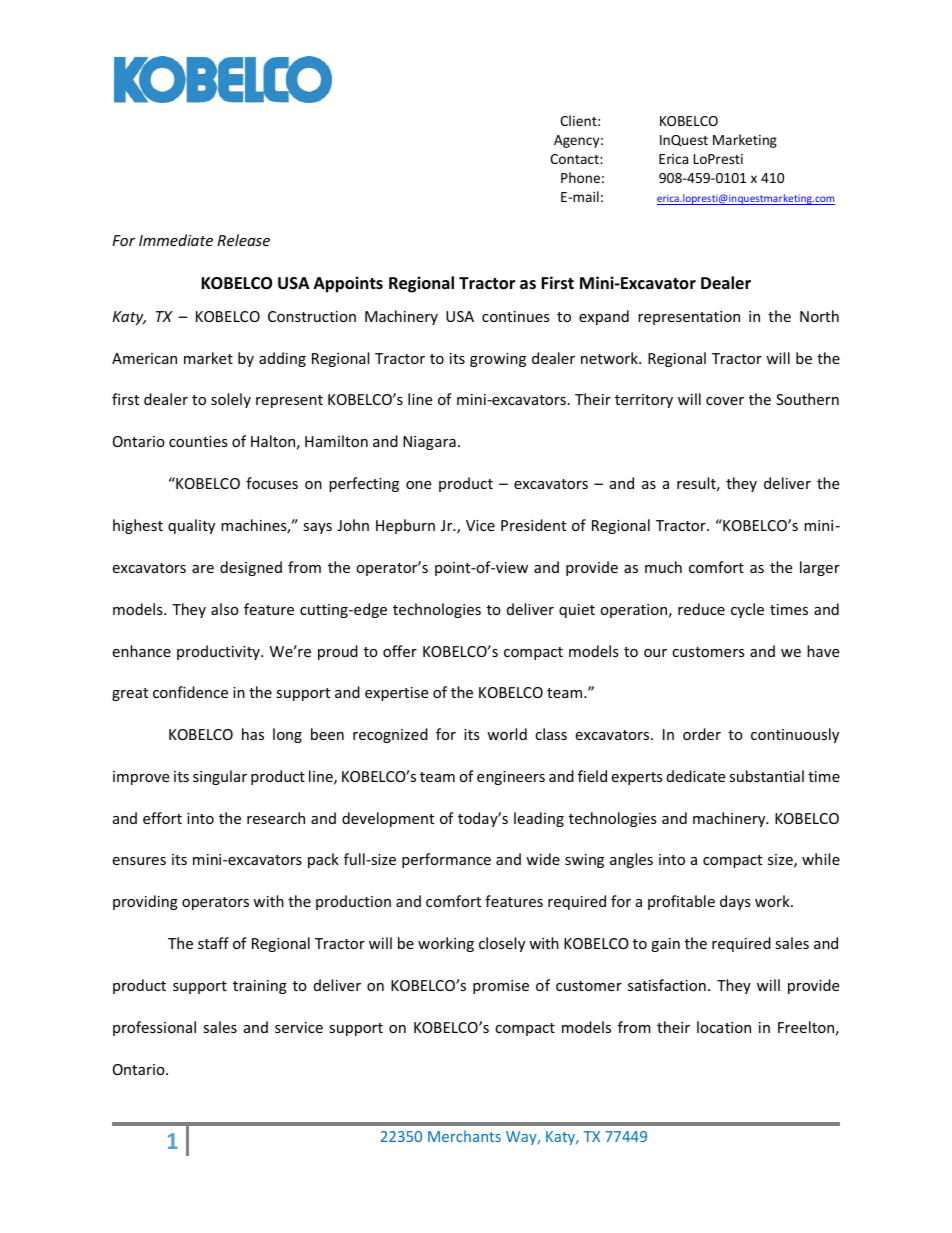 This screenshot has height=1233, width=952. What do you see at coordinates (220, 777) in the screenshot?
I see `singular` at bounding box center [220, 777].
